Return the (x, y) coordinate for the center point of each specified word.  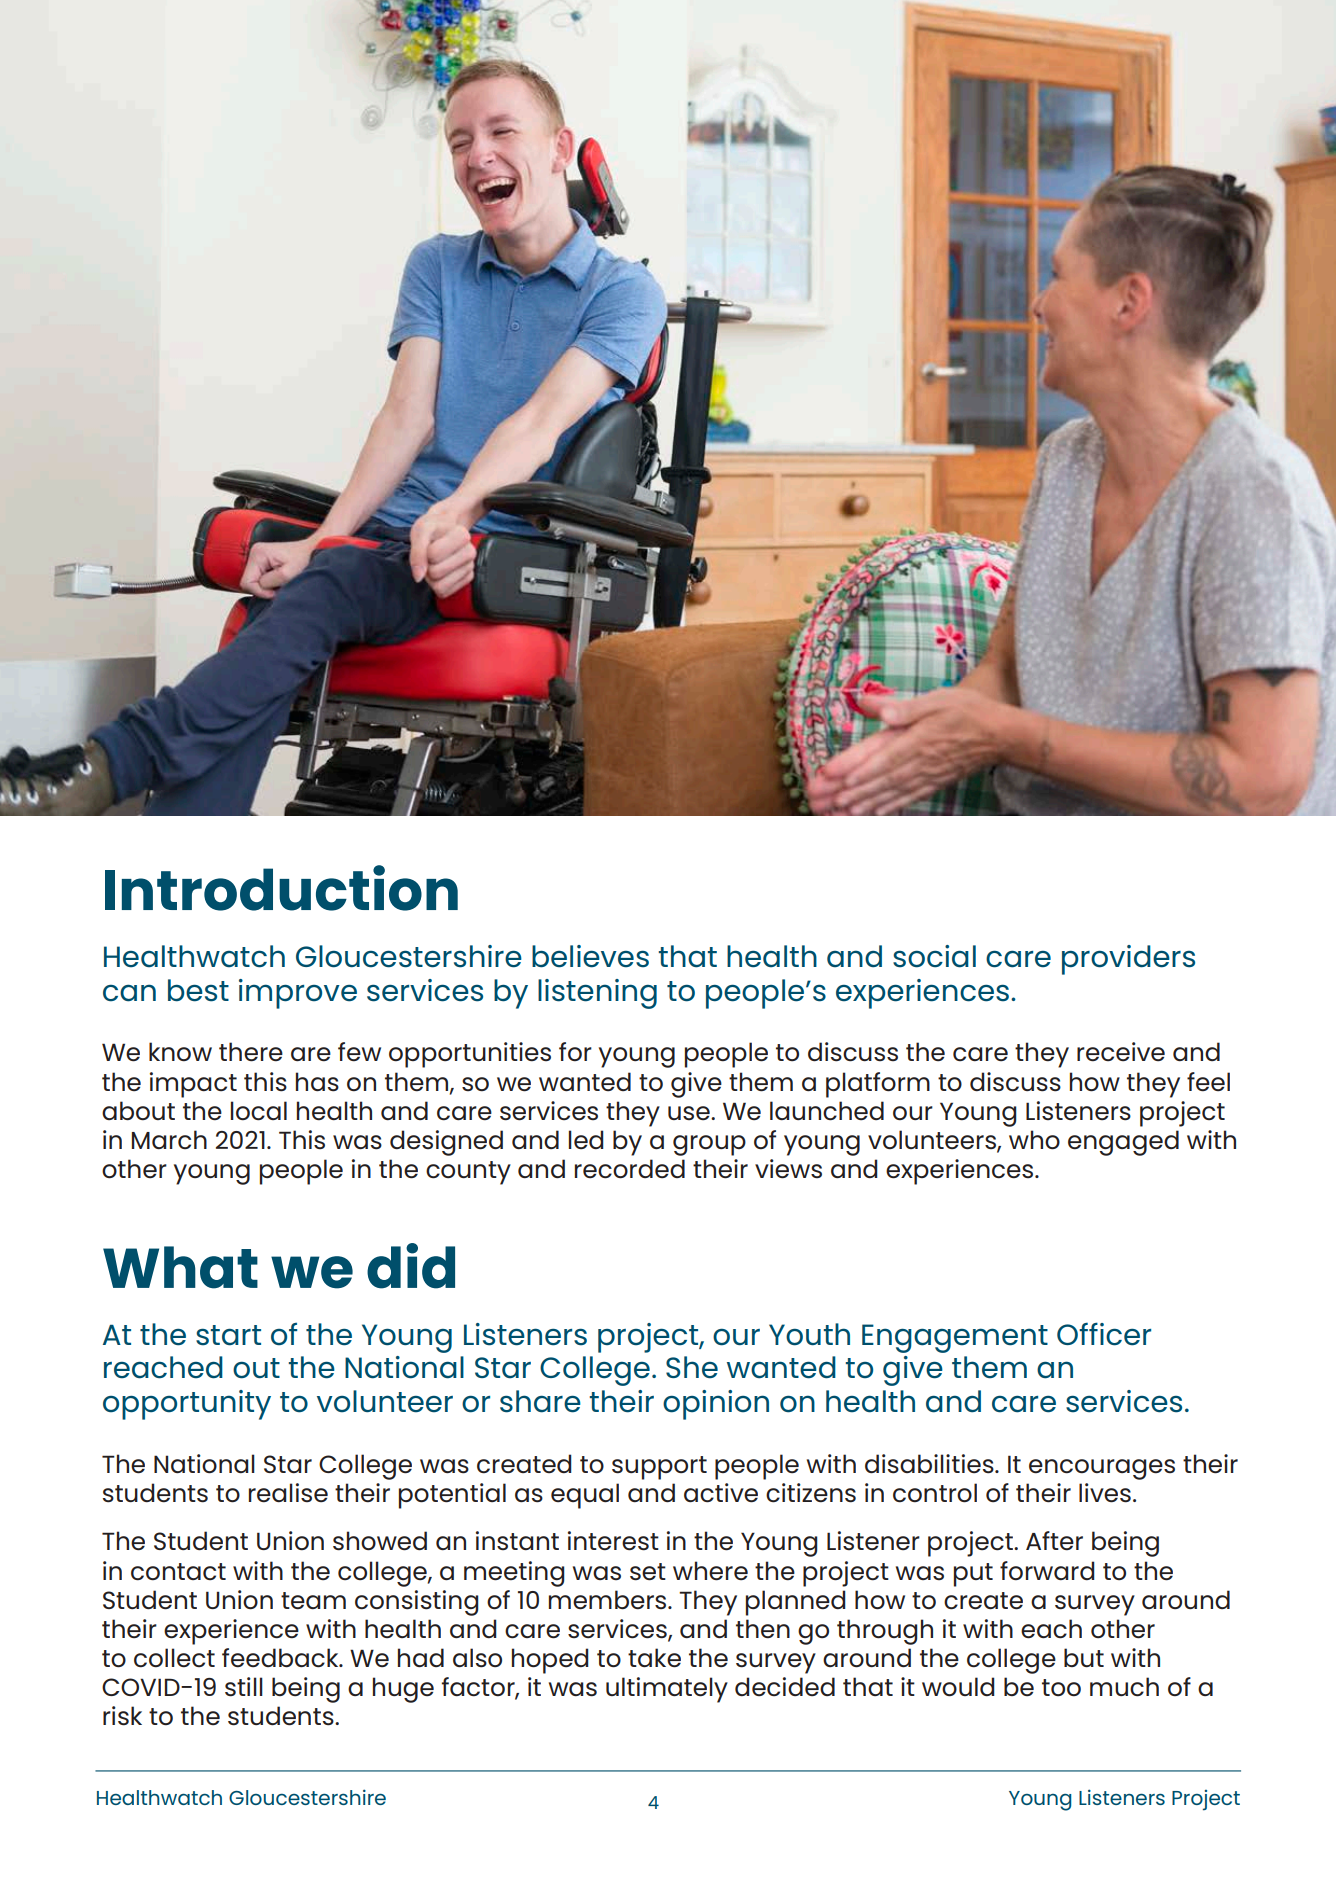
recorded (630, 1169)
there (251, 1052)
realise (288, 1492)
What (180, 1267)
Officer (1104, 1334)
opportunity (187, 1405)
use (690, 1113)
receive (1121, 1051)
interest (613, 1541)
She (692, 1367)
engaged (1123, 1143)
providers (1128, 960)
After (1054, 1540)
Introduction (281, 888)
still (244, 1687)
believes (590, 956)
